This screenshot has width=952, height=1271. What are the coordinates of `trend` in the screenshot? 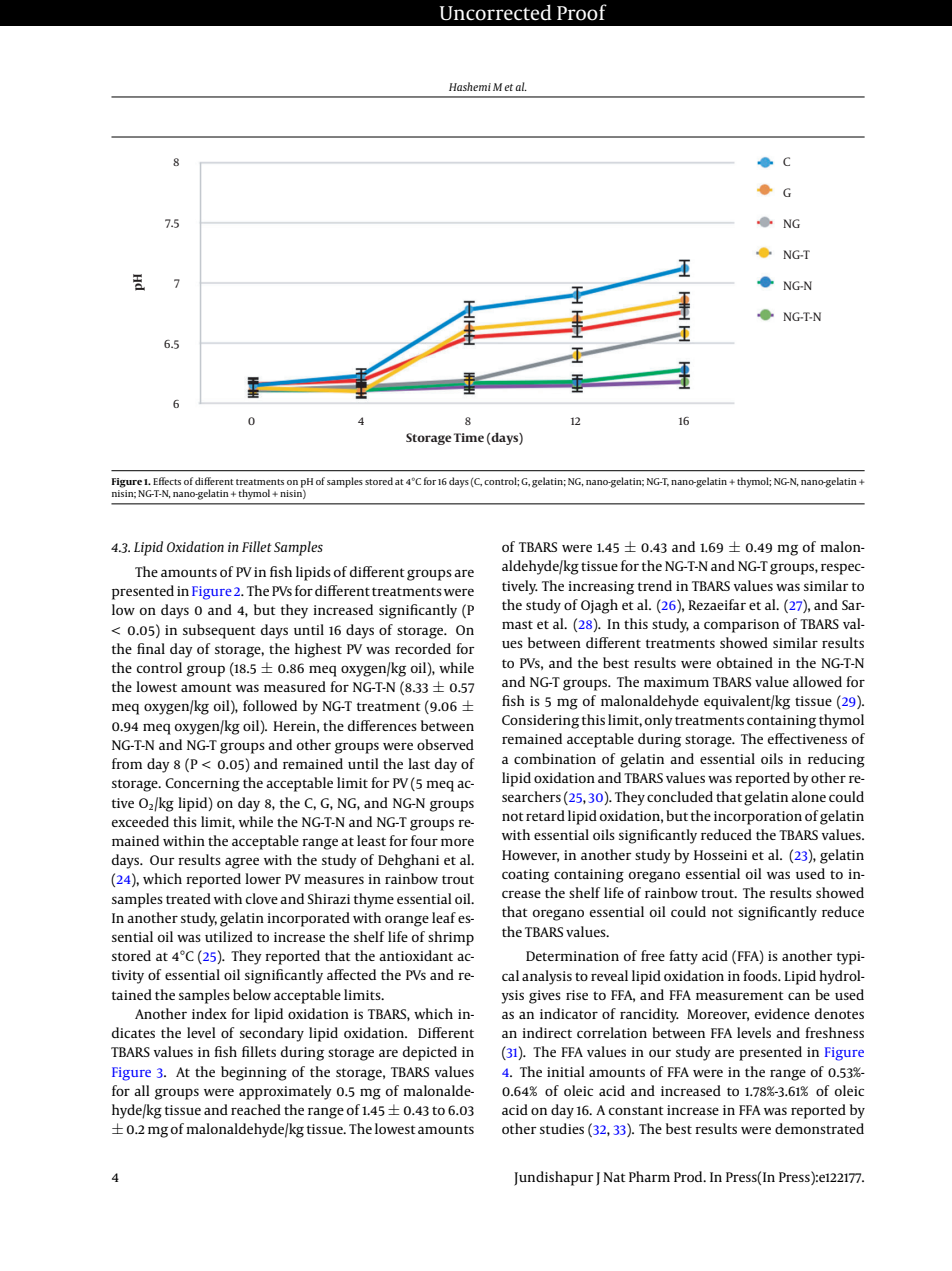 It's located at (655, 585).
